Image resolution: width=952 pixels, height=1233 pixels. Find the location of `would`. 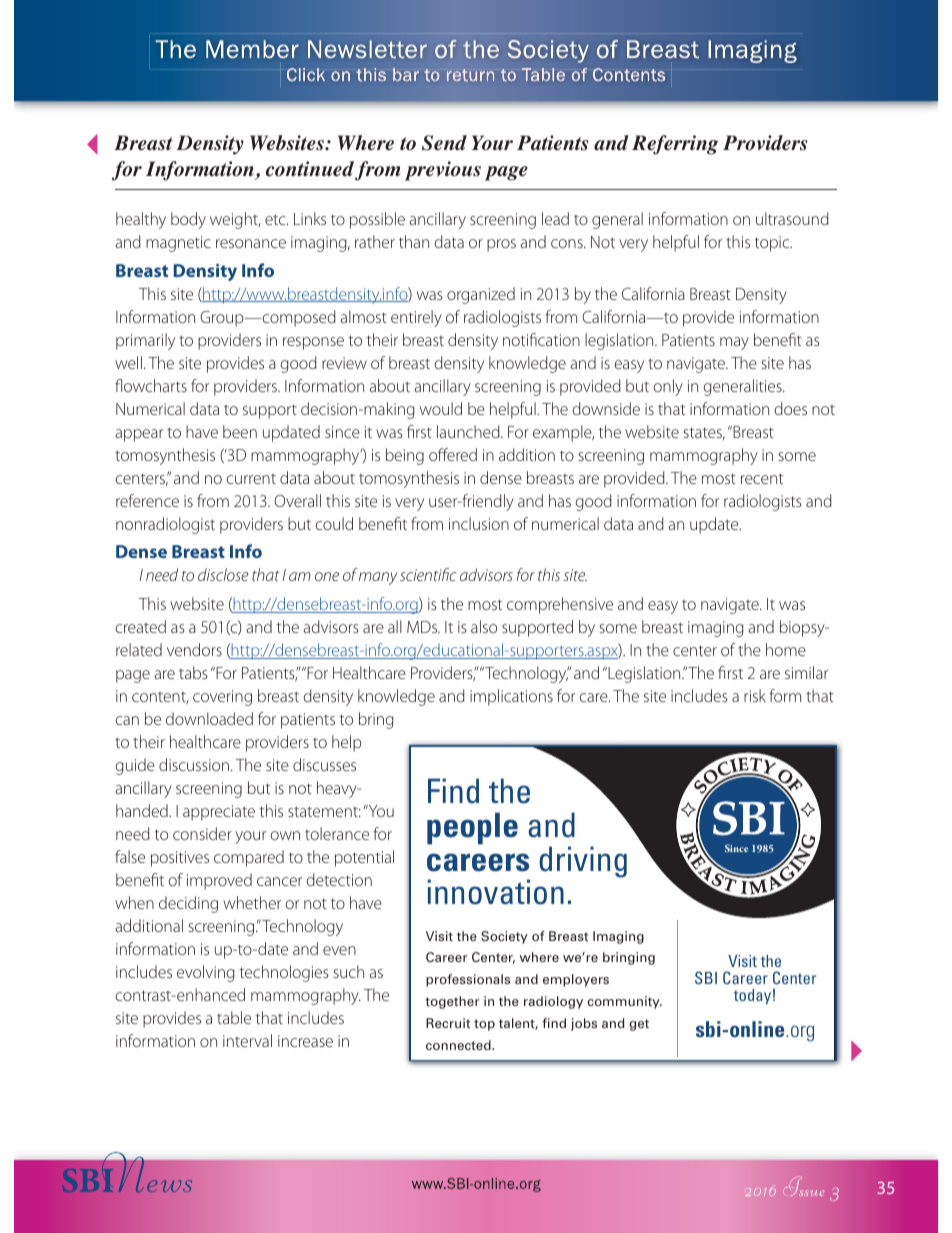

would is located at coordinates (441, 408).
